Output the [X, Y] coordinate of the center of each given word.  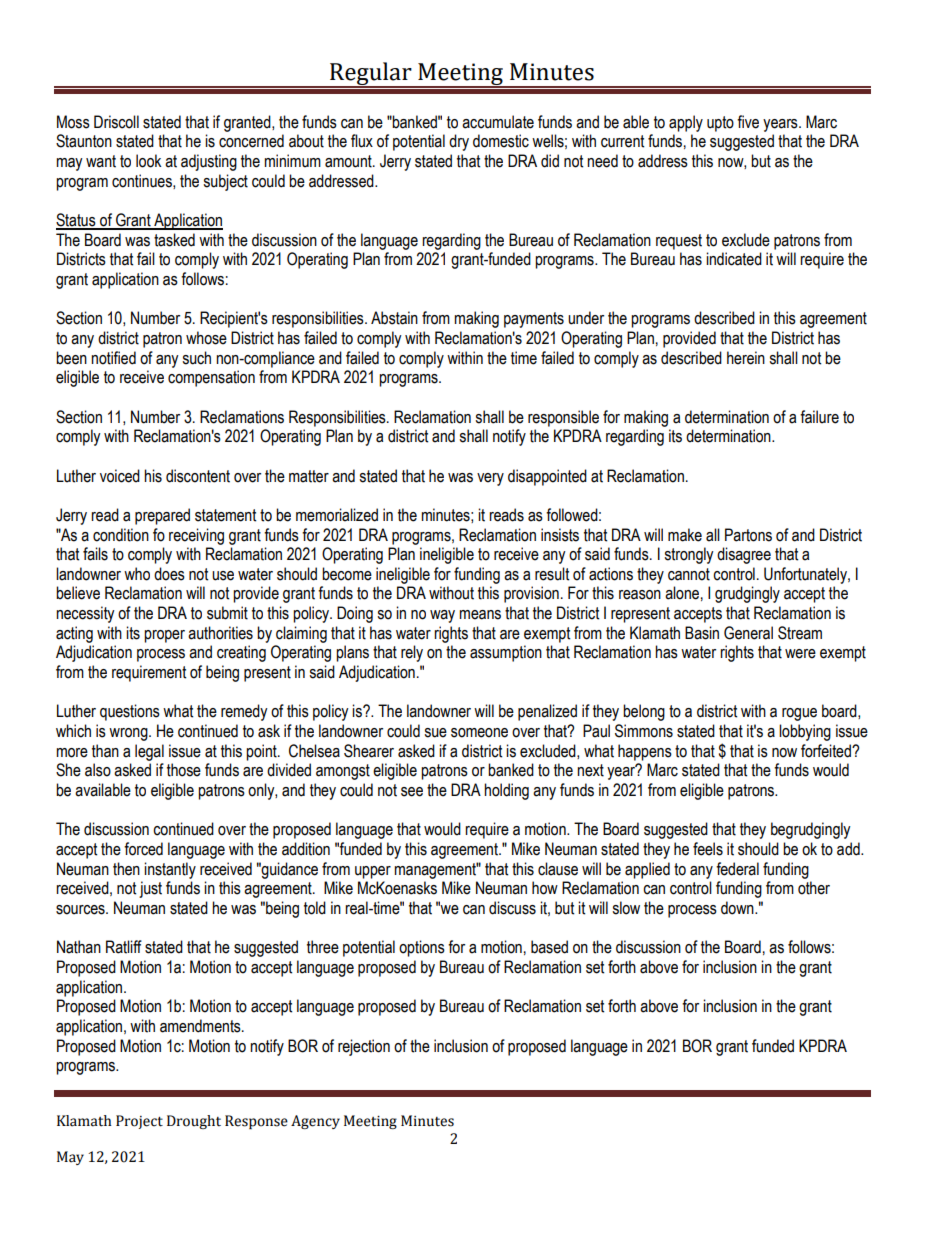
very [490, 479]
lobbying [805, 732]
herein [746, 358]
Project [139, 1122]
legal [149, 752]
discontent [198, 476]
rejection [364, 1047]
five [748, 122]
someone [479, 733]
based [549, 947]
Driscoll [116, 122]
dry [459, 142]
